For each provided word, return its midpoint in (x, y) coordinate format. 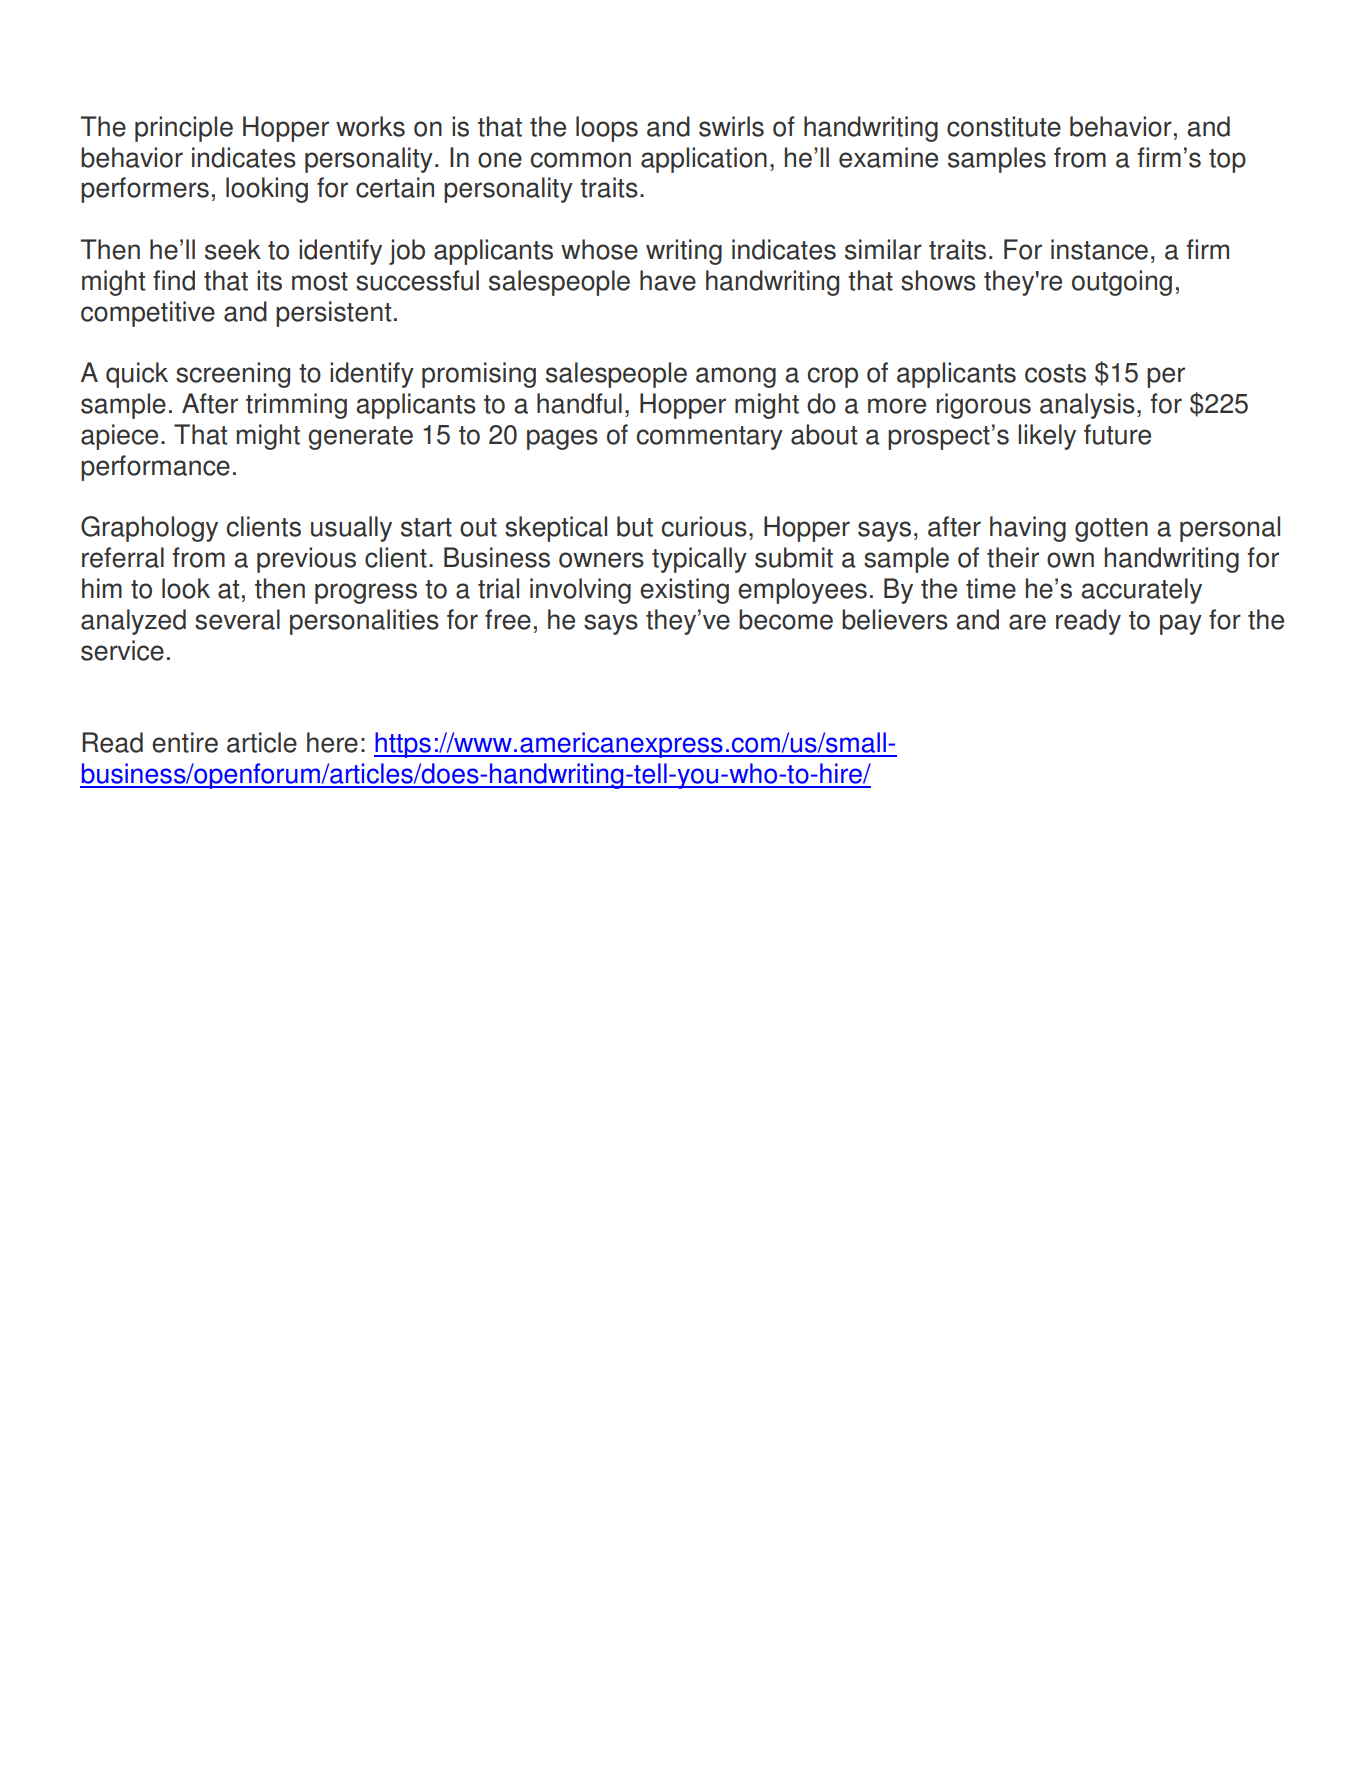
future (1117, 434)
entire (185, 742)
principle (184, 129)
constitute (1004, 126)
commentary (709, 438)
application (704, 160)
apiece (119, 437)
